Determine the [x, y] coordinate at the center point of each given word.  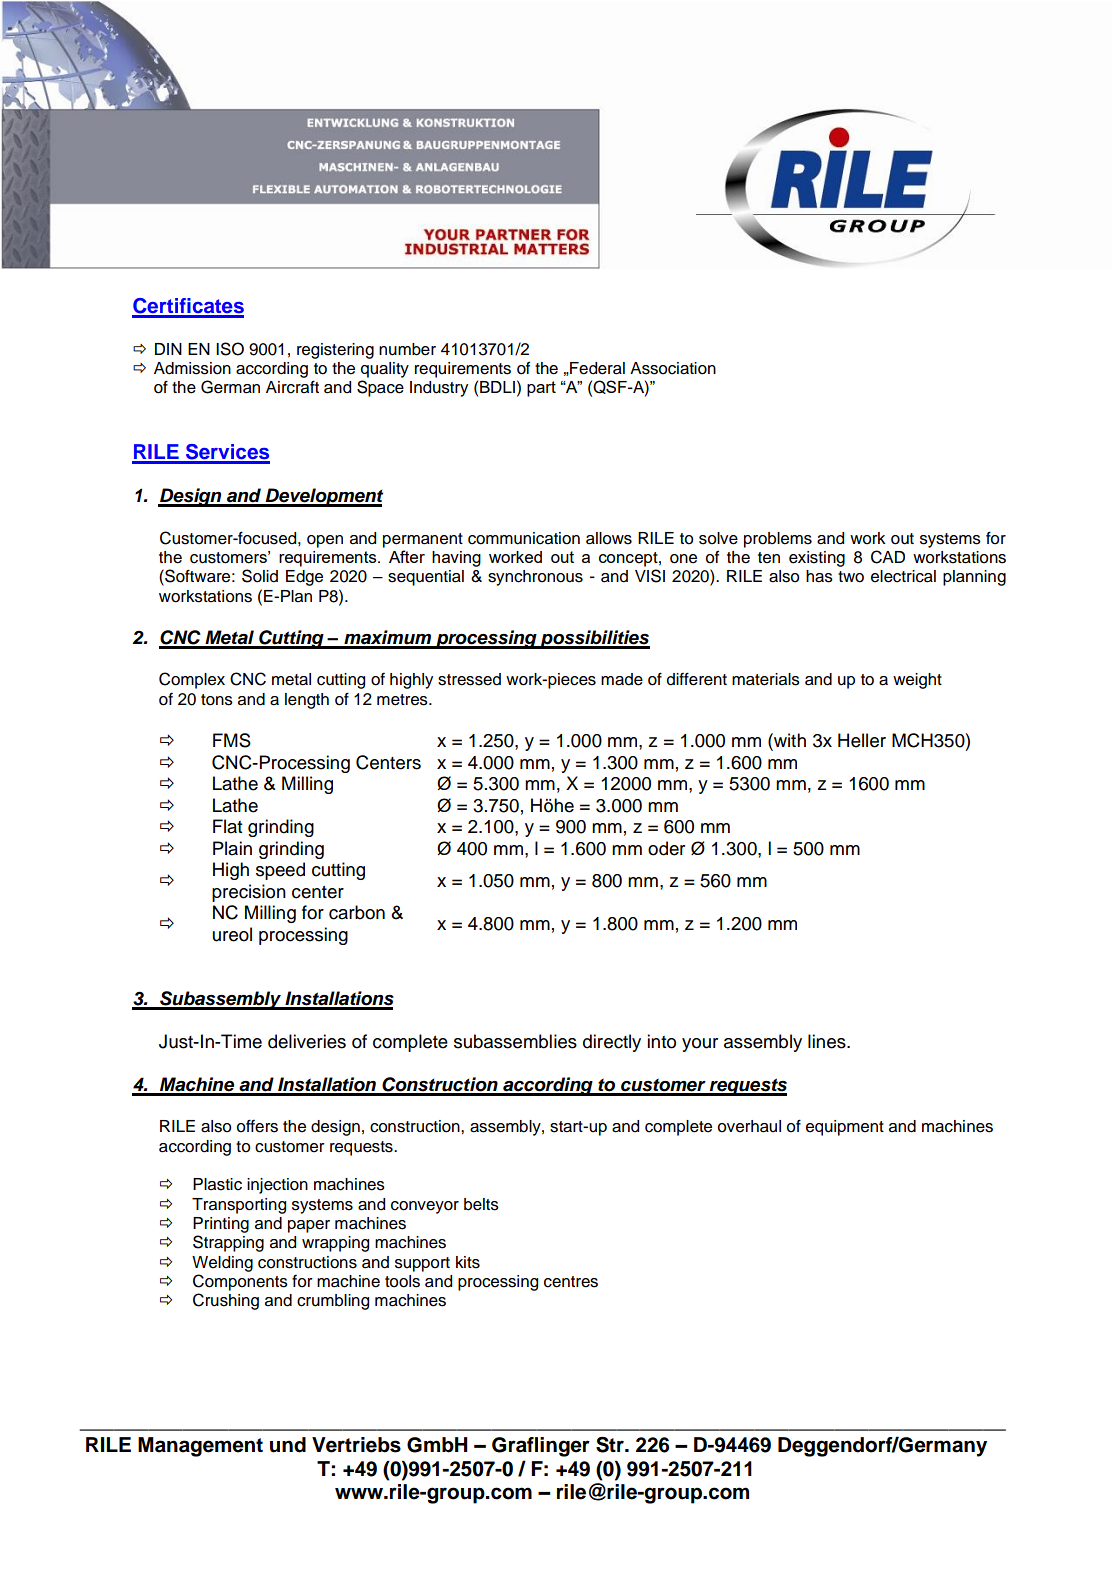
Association [673, 368]
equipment [845, 1128]
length [307, 701]
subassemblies [515, 1041]
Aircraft [292, 387]
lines [828, 1041]
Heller [862, 740]
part [541, 389]
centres [571, 1282]
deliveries [307, 1041]
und [288, 1445]
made [622, 679]
